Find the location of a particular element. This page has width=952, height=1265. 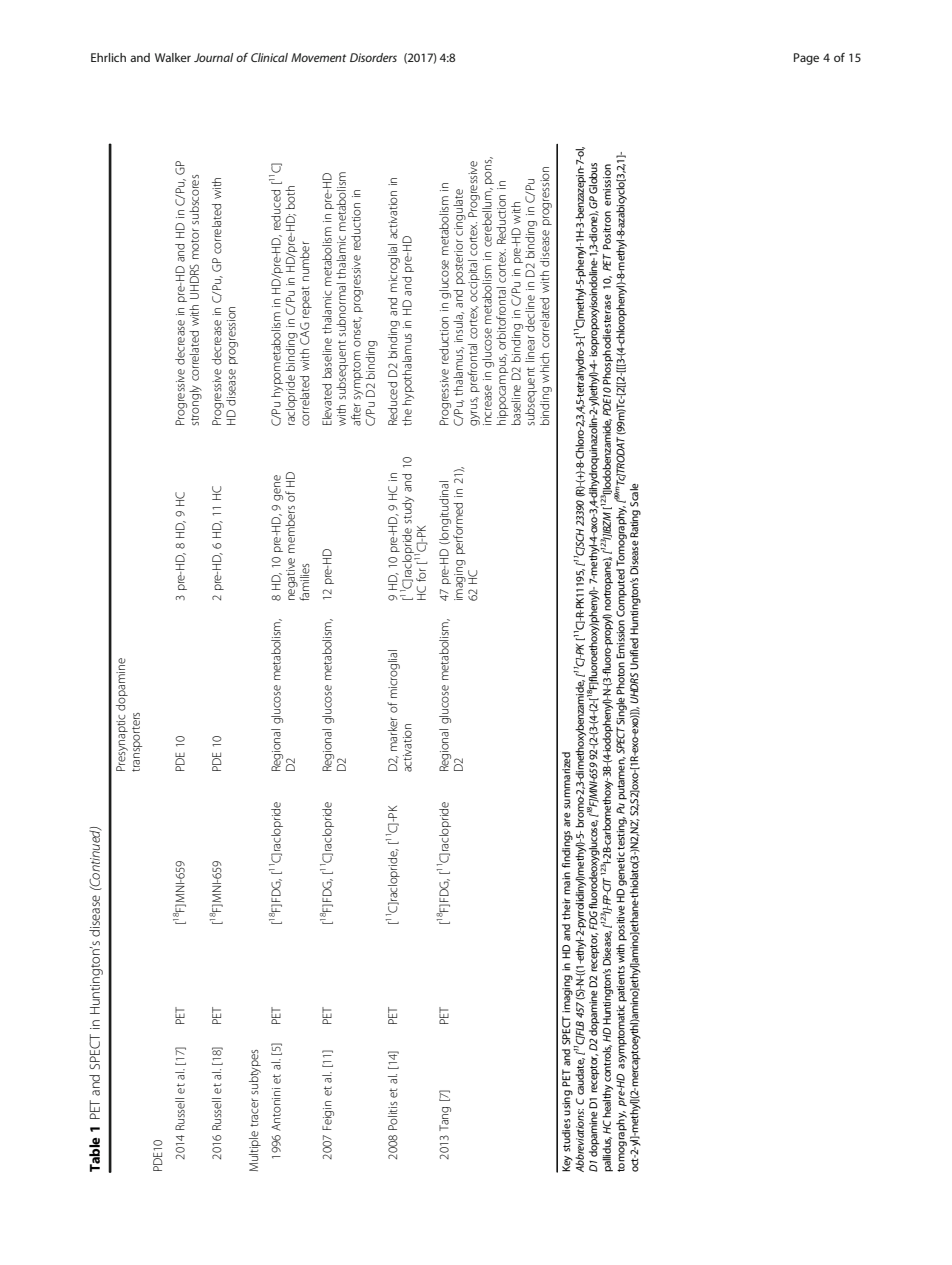

Ehrlich is located at coordinates (108, 57).
